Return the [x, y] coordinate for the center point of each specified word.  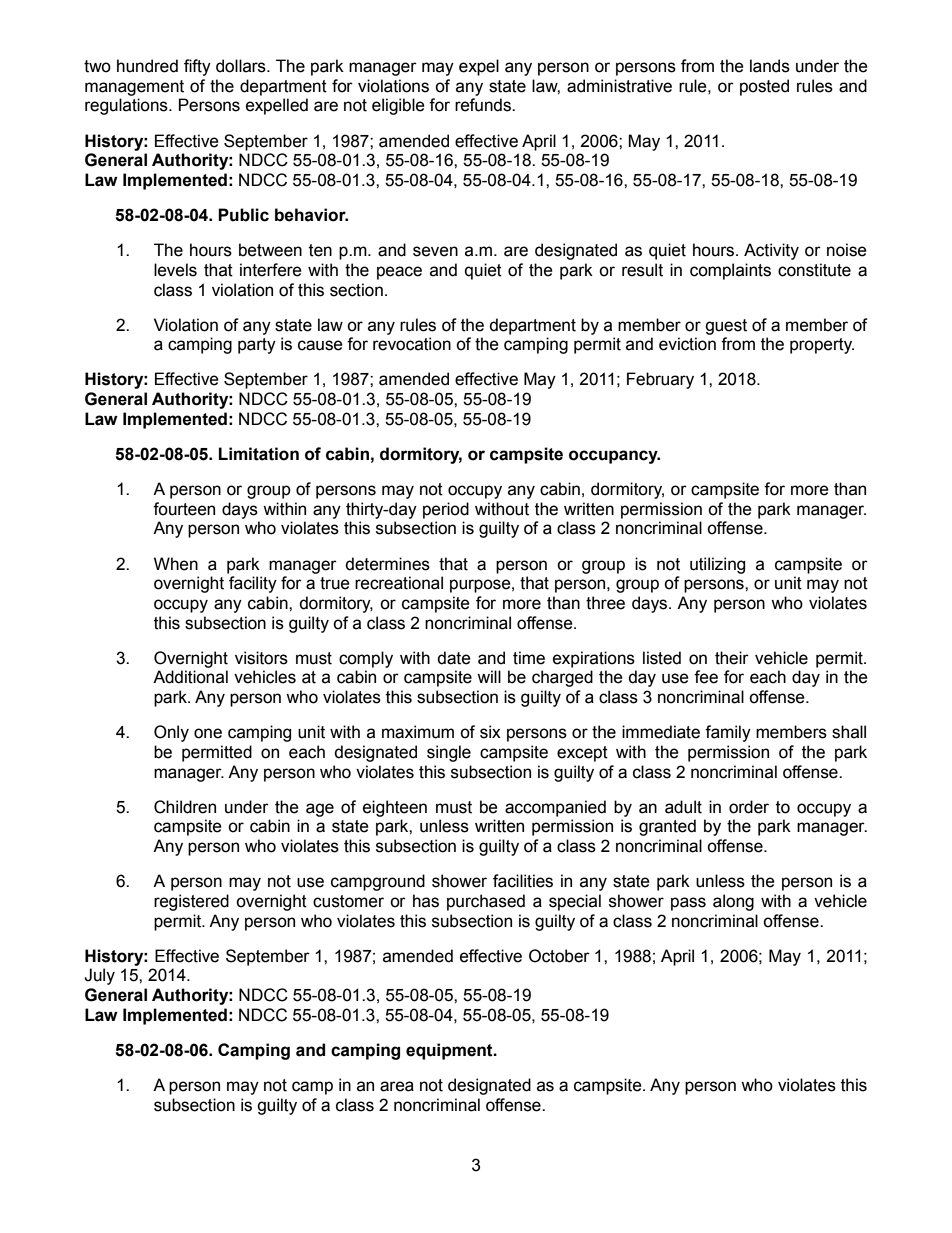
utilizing [717, 565]
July [99, 976]
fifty [197, 67]
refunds [484, 105]
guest [726, 327]
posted [764, 87]
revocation [412, 344]
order [749, 807]
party [257, 346]
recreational [399, 583]
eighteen [395, 808]
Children [185, 807]
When [176, 564]
